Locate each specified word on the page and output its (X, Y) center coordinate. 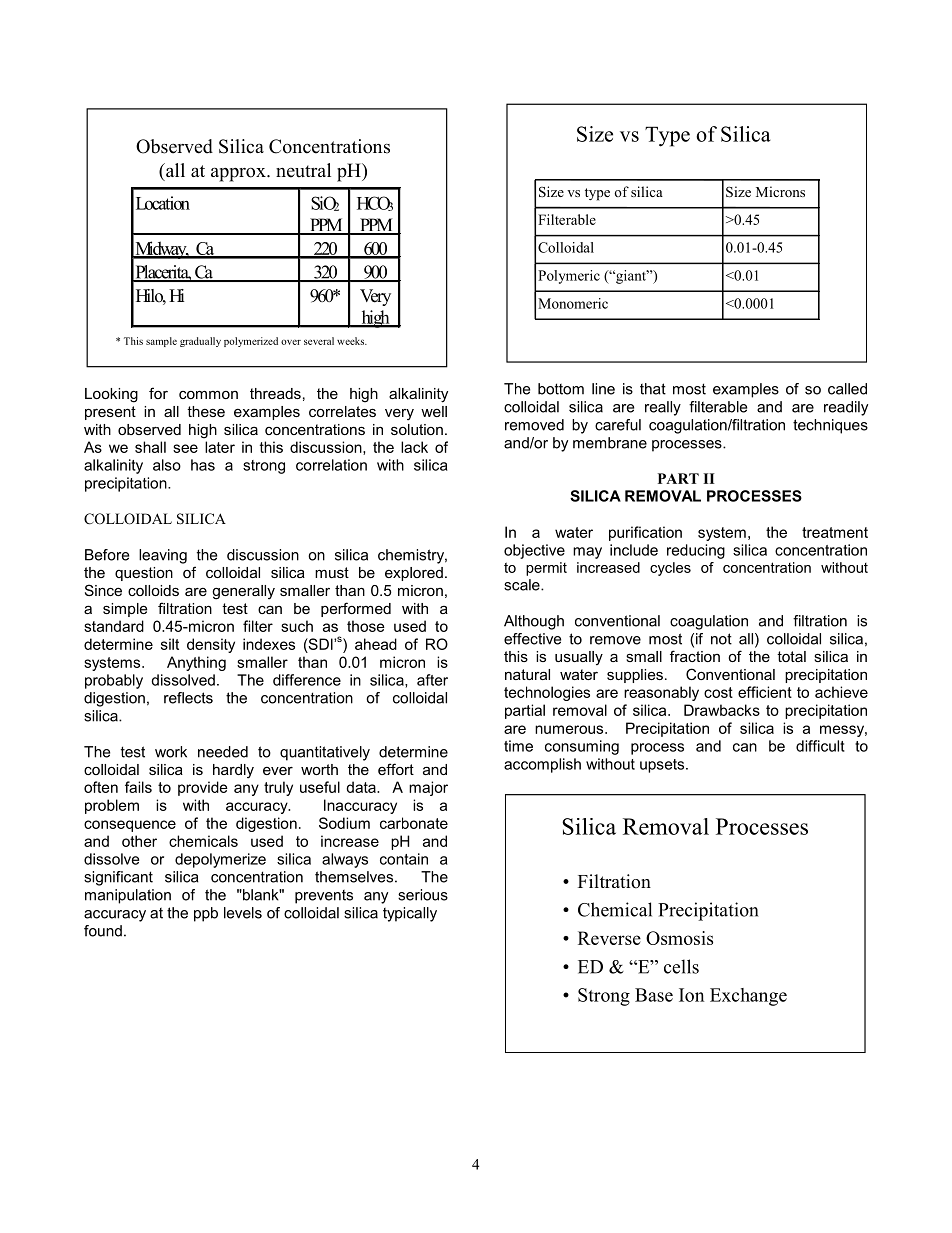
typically (410, 914)
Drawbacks (722, 710)
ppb (206, 914)
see (185, 448)
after (432, 680)
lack (414, 447)
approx (239, 175)
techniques (830, 426)
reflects (188, 698)
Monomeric (573, 303)
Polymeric (569, 277)
